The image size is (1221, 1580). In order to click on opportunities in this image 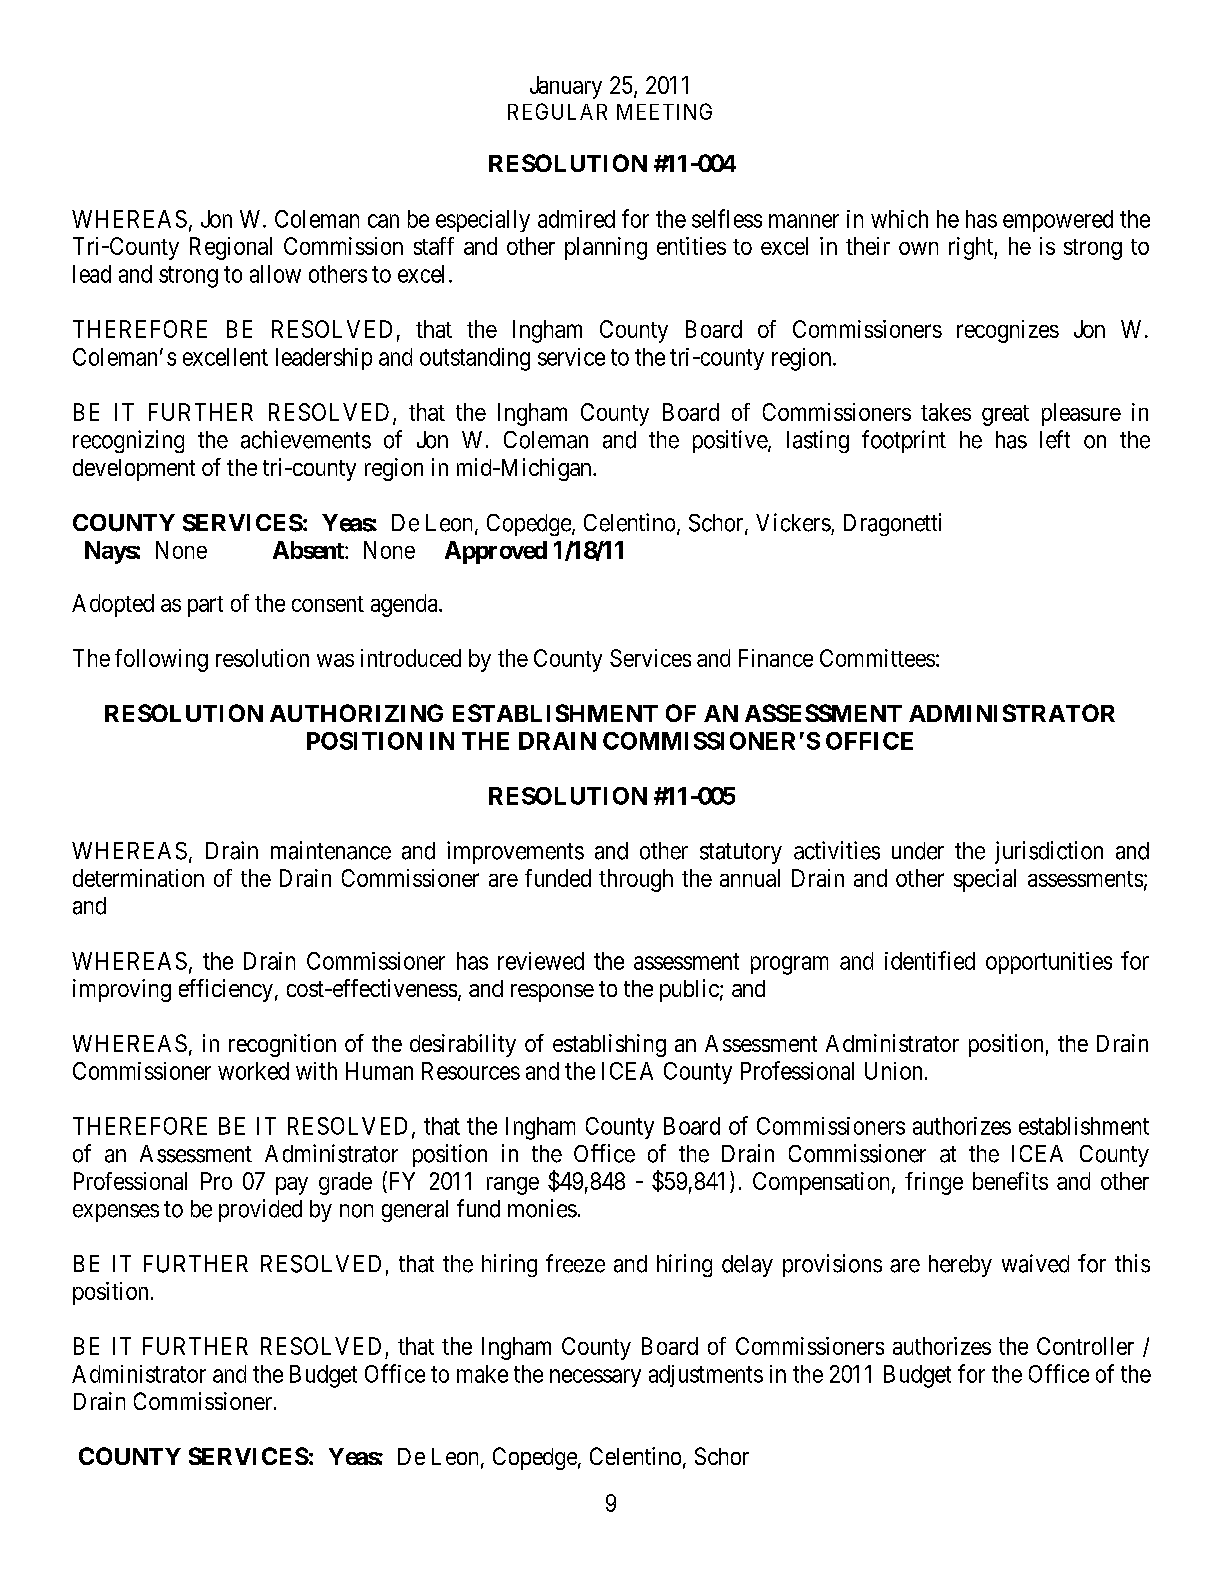, I will do `click(1049, 963)`.
